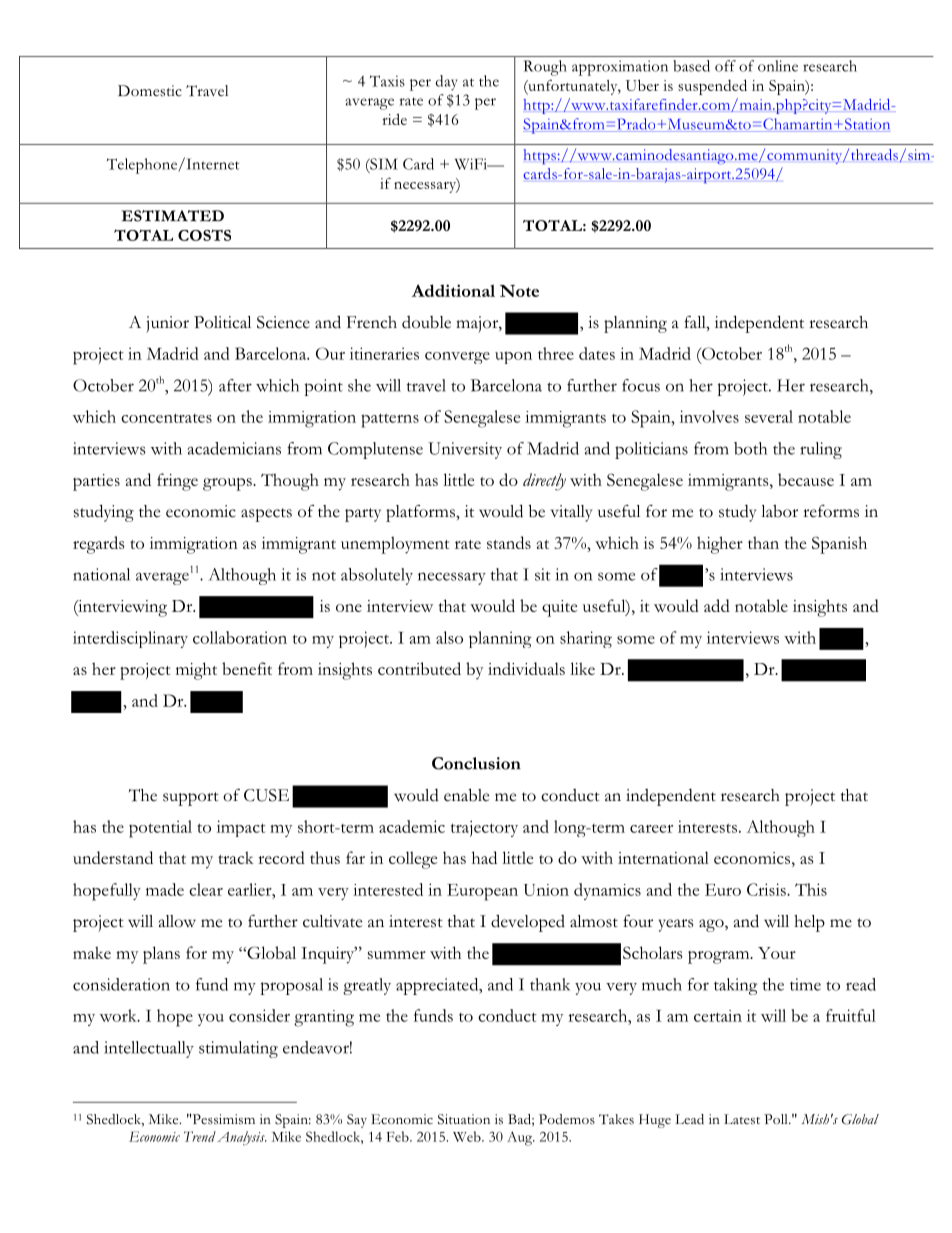 The height and width of the image is (1233, 952). I want to click on higher, so click(720, 545).
